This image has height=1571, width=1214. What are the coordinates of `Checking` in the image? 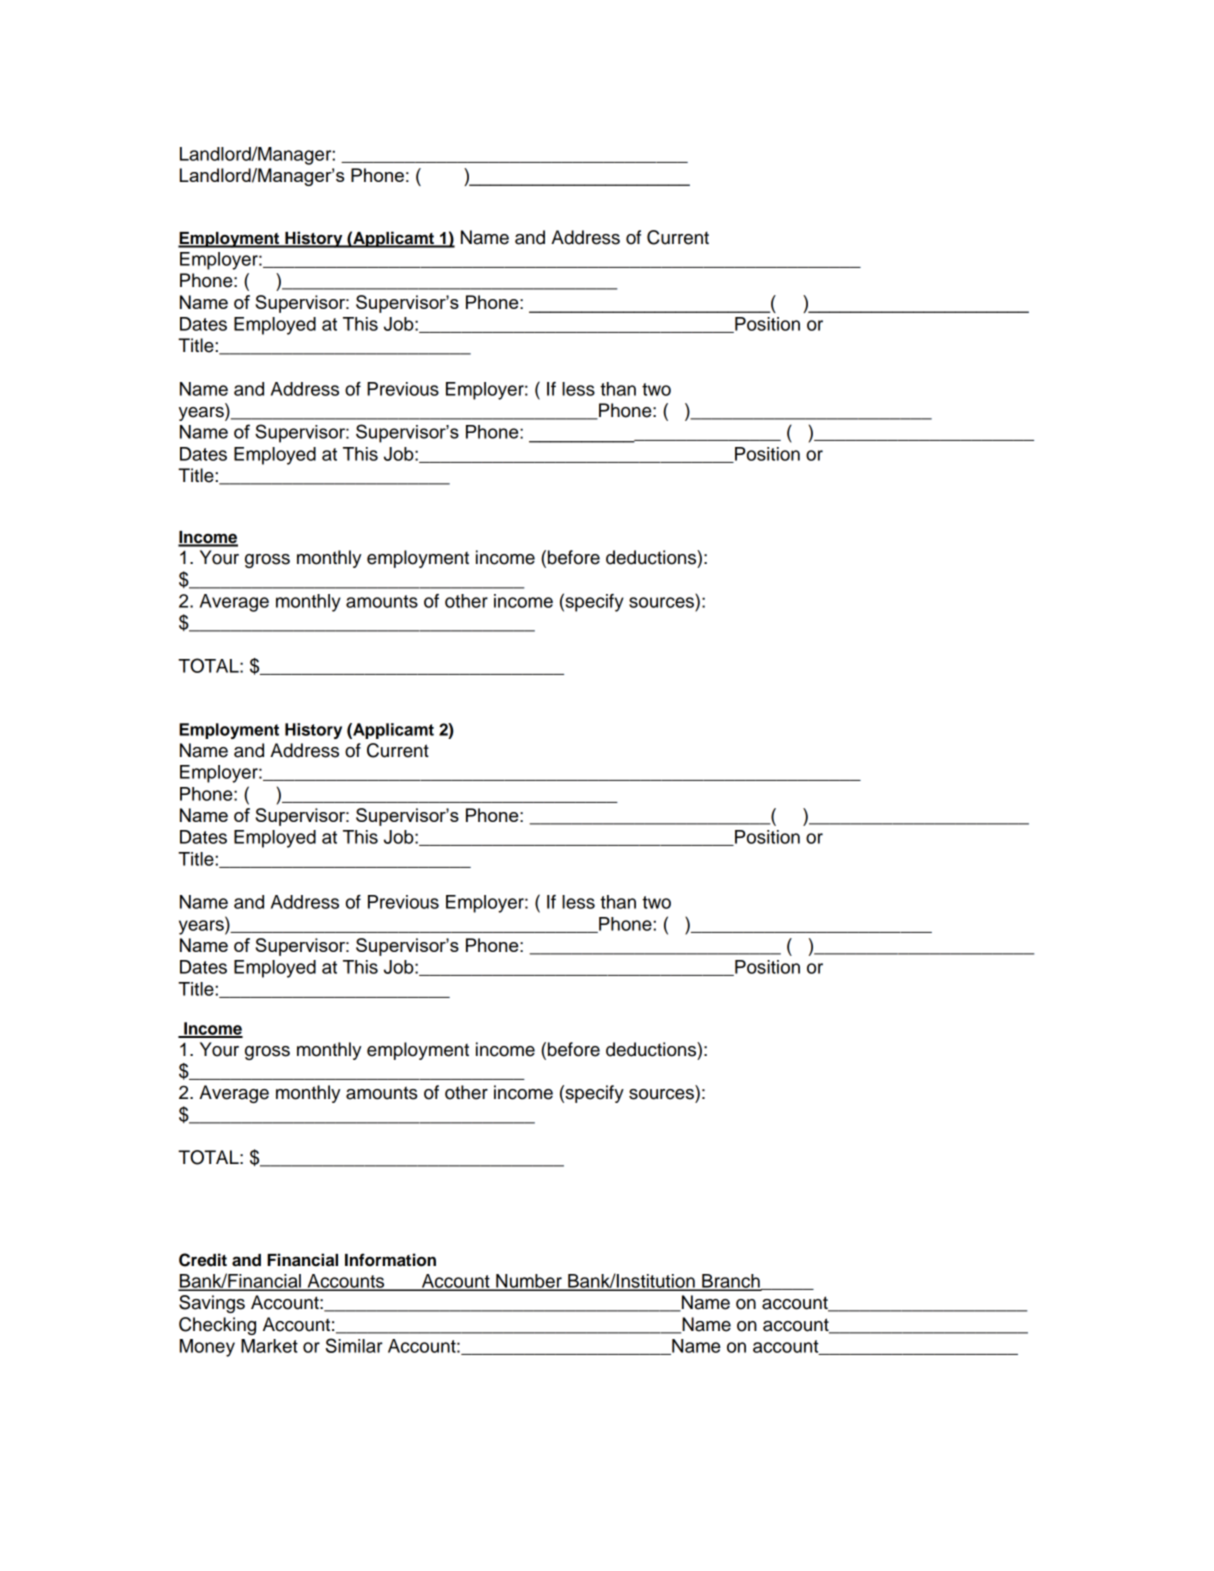 It's located at (217, 1326).
